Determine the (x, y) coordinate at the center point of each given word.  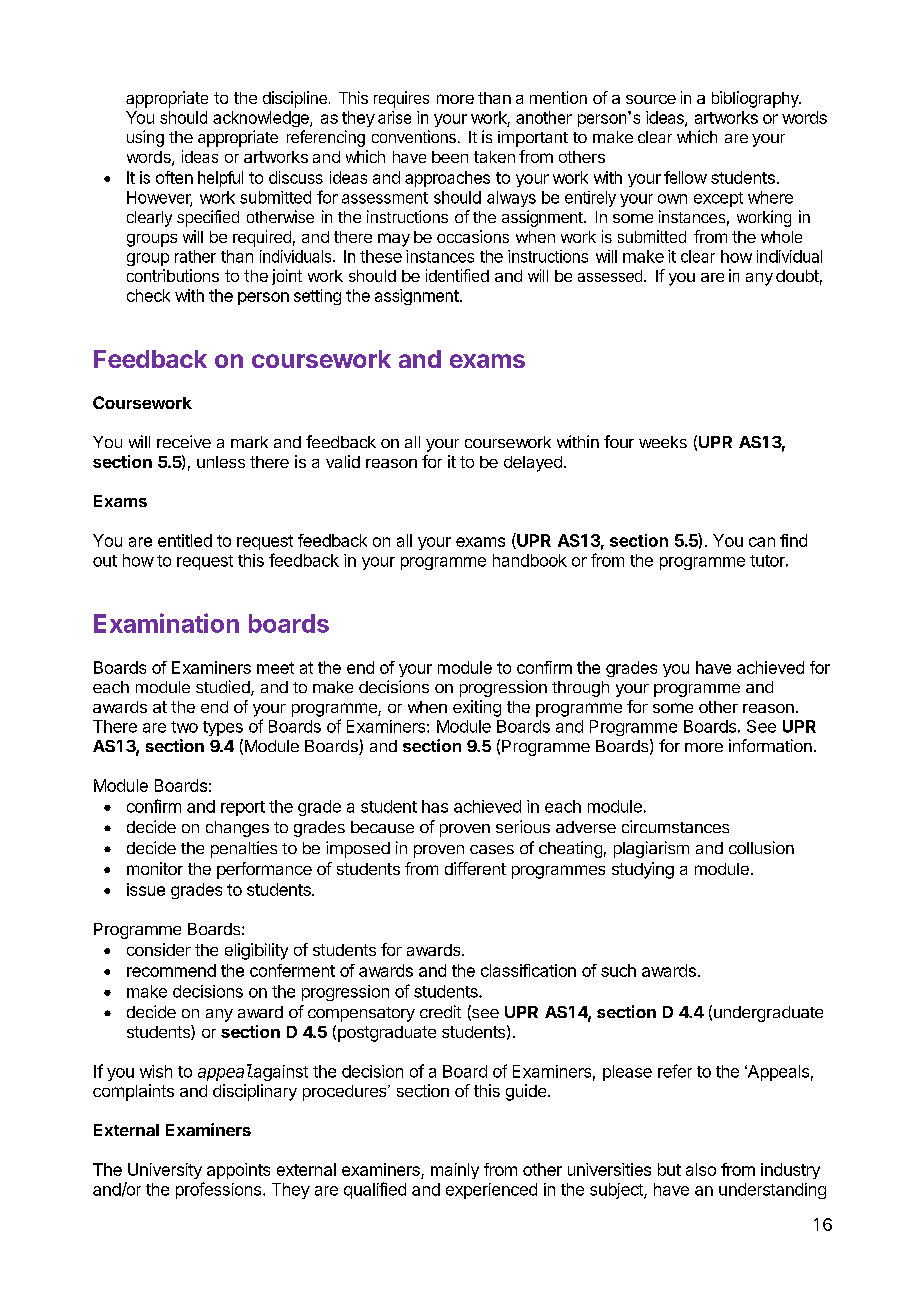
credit (440, 1011)
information (770, 745)
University (165, 1171)
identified (457, 275)
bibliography (756, 99)
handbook (530, 560)
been (450, 157)
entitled (185, 540)
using (145, 138)
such (618, 970)
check (148, 295)
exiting (477, 708)
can (762, 542)
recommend (171, 970)
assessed (610, 276)
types (223, 728)
